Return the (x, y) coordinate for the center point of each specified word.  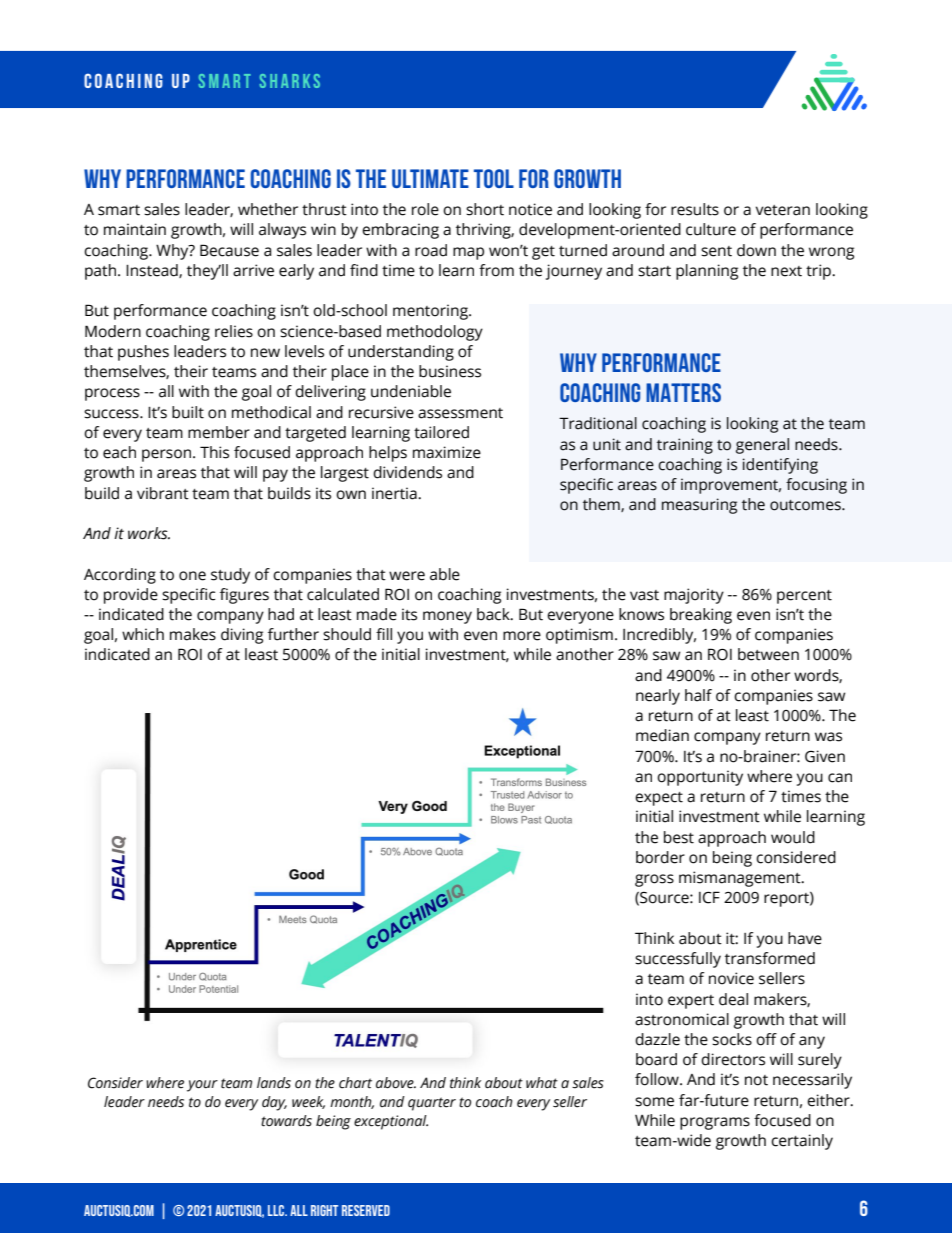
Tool (494, 178)
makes (193, 634)
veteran (783, 210)
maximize (447, 452)
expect (659, 799)
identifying (780, 466)
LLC (277, 1210)
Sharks (290, 81)
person (166, 455)
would (793, 837)
